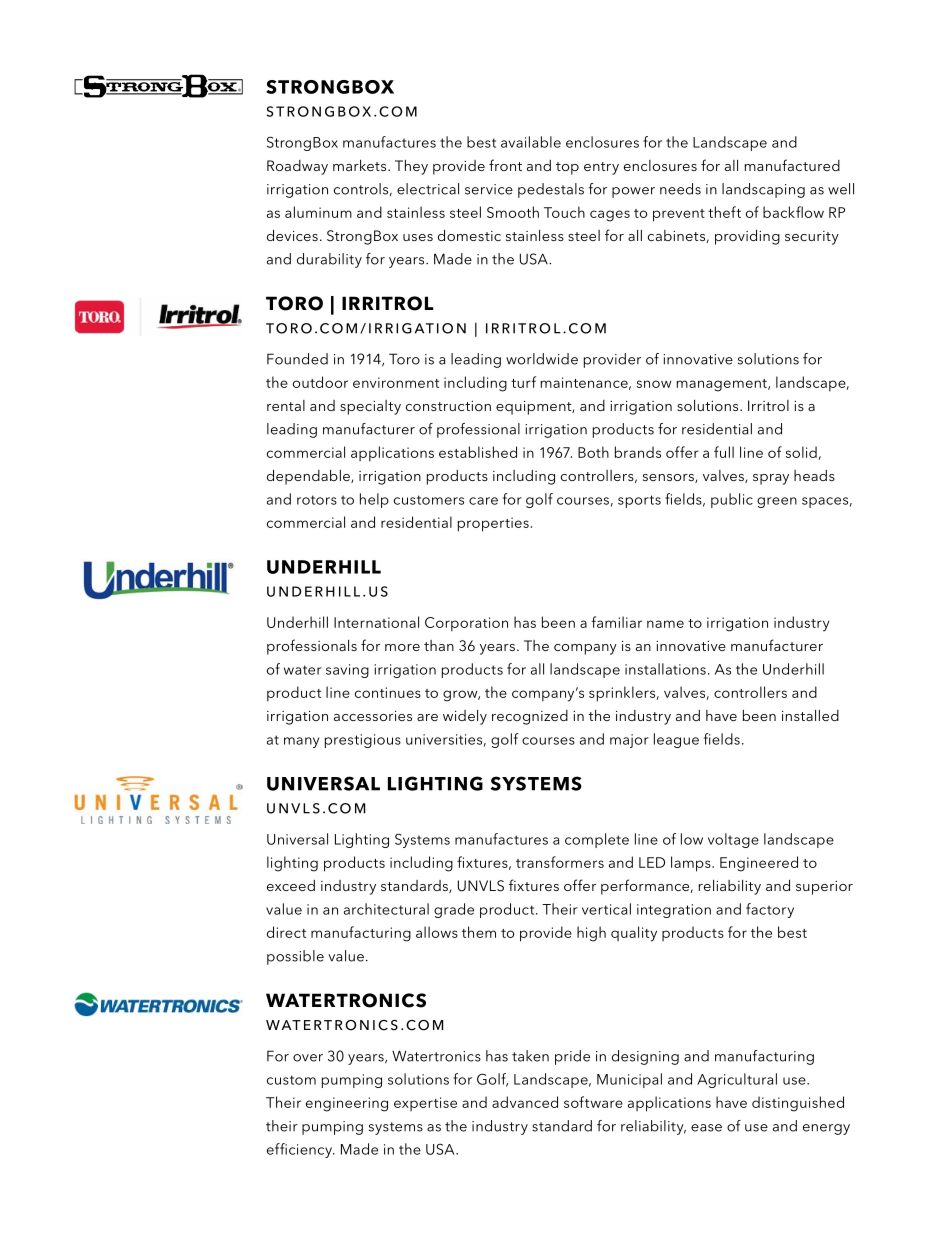 This screenshot has height=1233, width=952. I want to click on spray, so click(771, 479).
